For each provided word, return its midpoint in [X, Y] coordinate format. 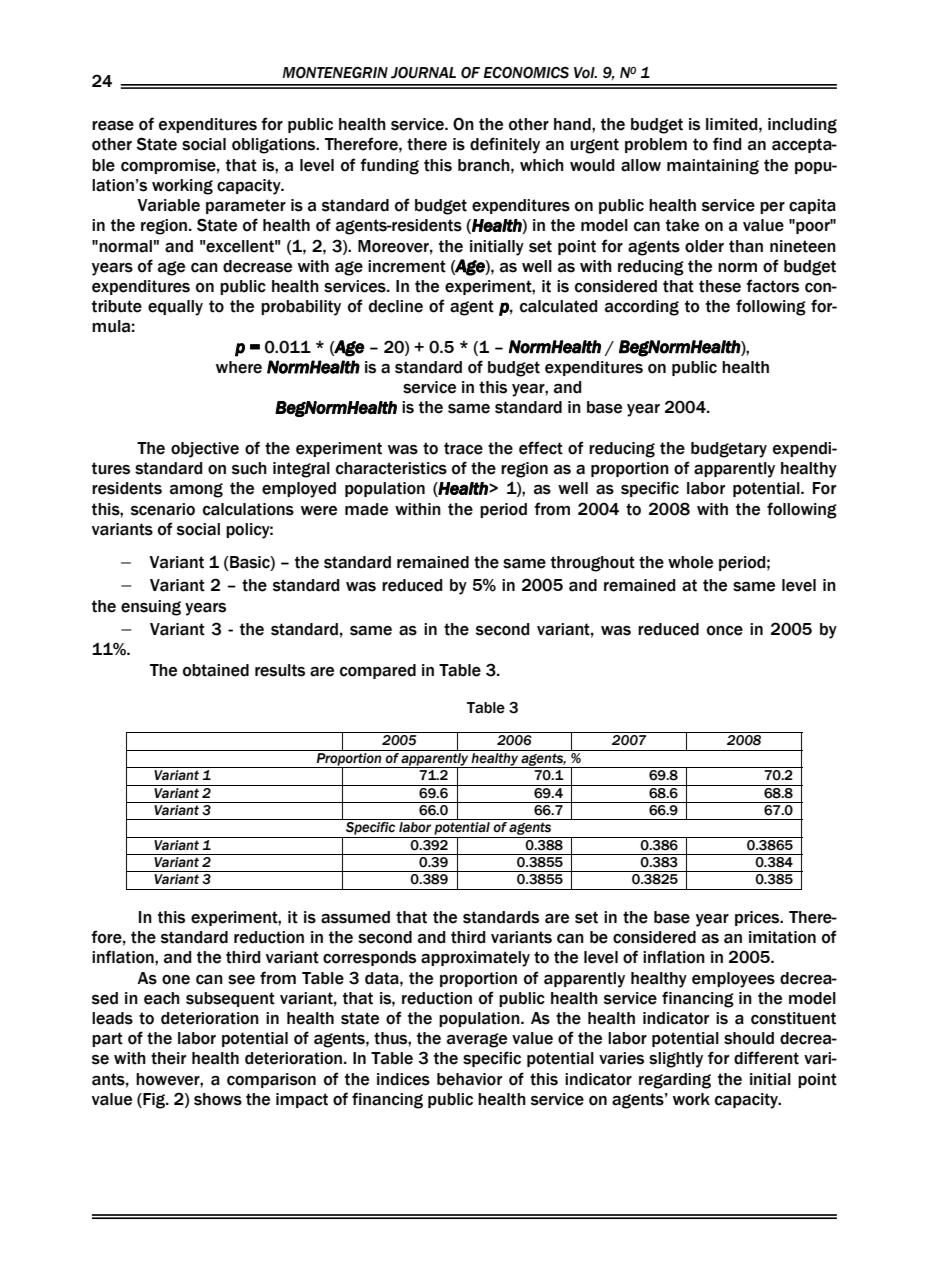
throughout [593, 564]
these [720, 286]
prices [758, 918]
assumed [355, 917]
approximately [475, 959]
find [727, 144]
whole [690, 562]
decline [396, 306]
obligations [275, 146]
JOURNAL [423, 73]
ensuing [151, 608]
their [168, 1058]
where [239, 367]
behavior [469, 1079]
